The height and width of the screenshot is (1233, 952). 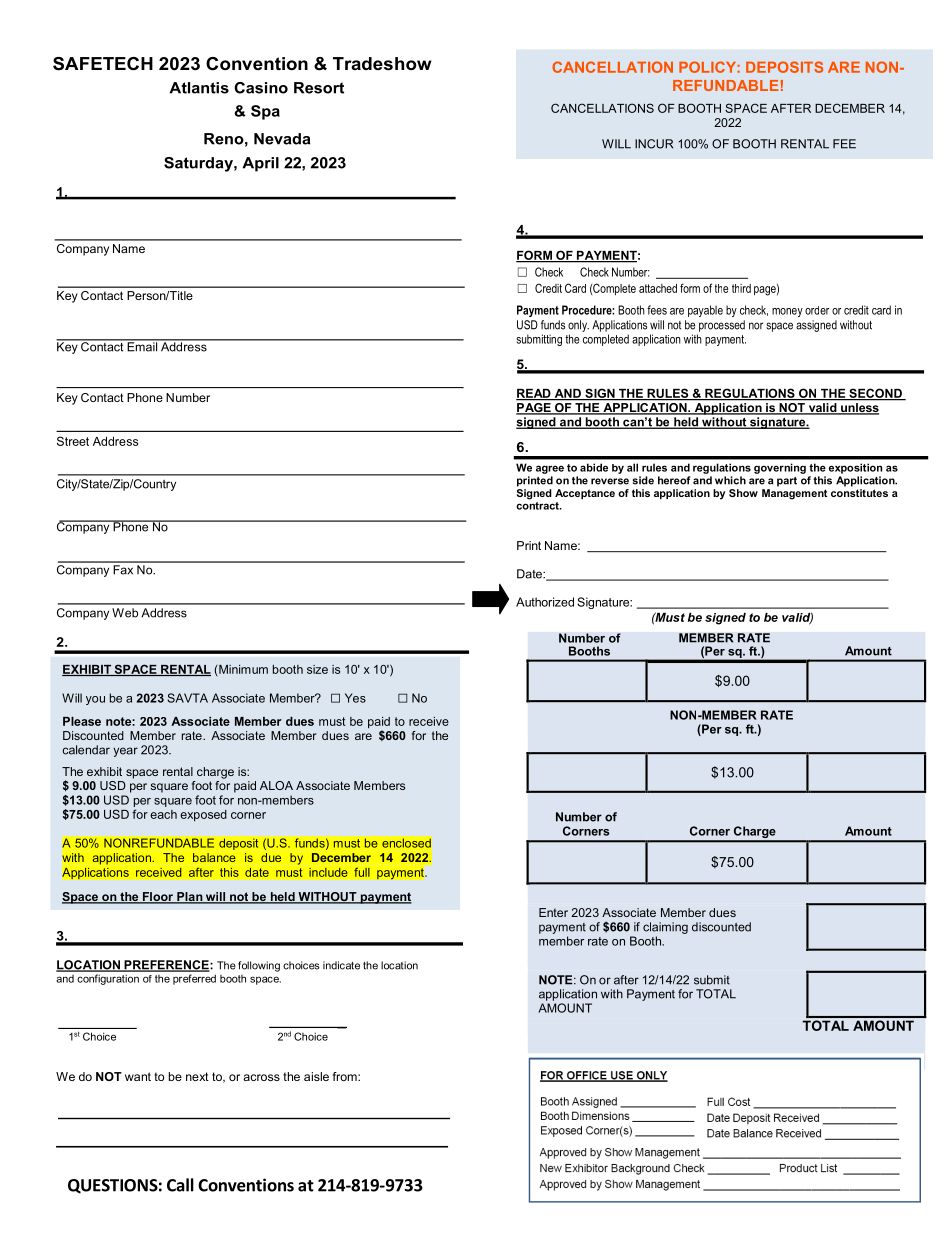 What do you see at coordinates (73, 441) in the screenshot?
I see `Street` at bounding box center [73, 441].
